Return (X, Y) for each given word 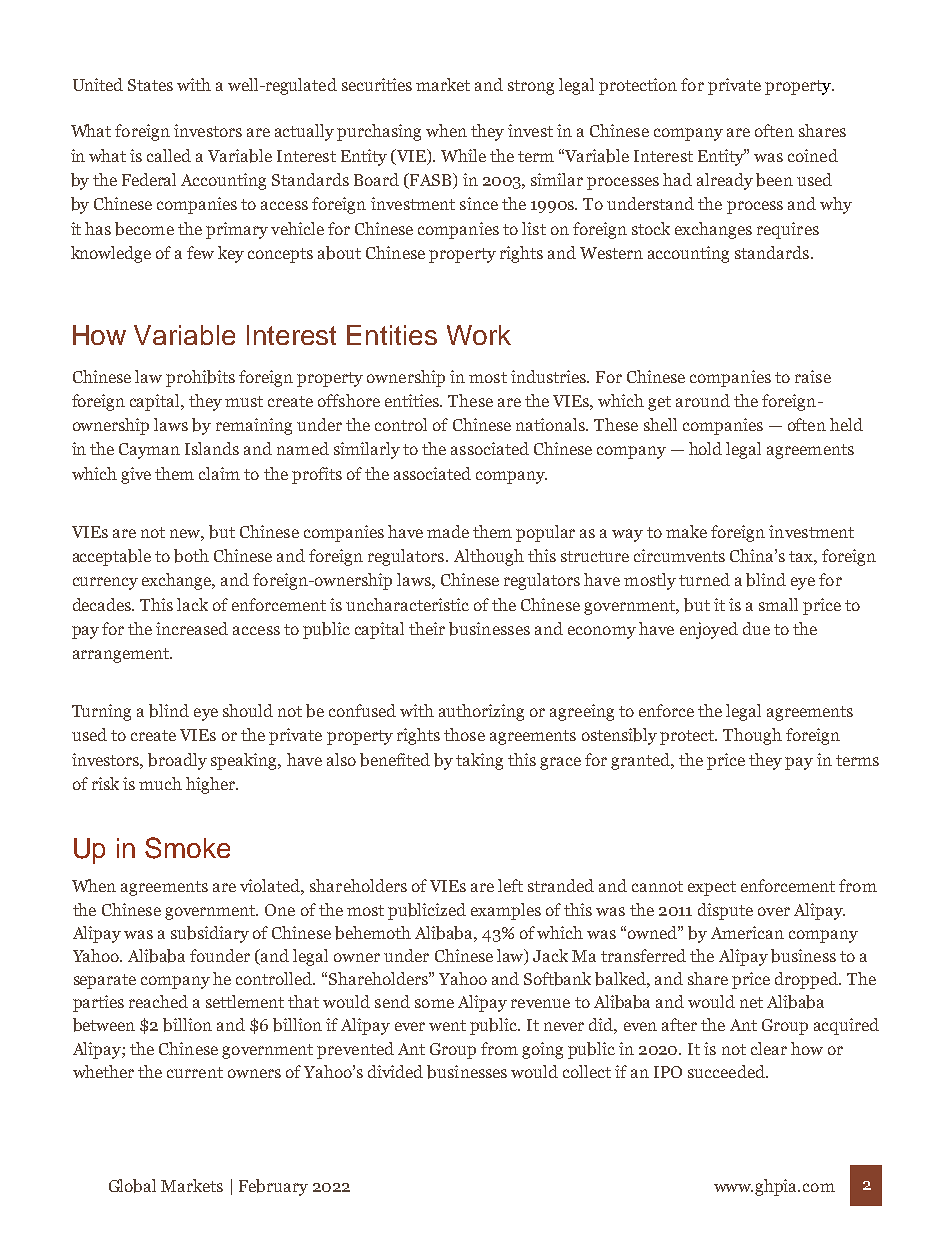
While (463, 155)
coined (813, 155)
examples (506, 911)
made (448, 531)
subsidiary (210, 934)
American (747, 932)
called (169, 155)
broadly (177, 761)
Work (479, 335)
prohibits (200, 378)
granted (641, 761)
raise (813, 376)
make (686, 531)
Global (132, 1186)
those (464, 734)
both (191, 556)
